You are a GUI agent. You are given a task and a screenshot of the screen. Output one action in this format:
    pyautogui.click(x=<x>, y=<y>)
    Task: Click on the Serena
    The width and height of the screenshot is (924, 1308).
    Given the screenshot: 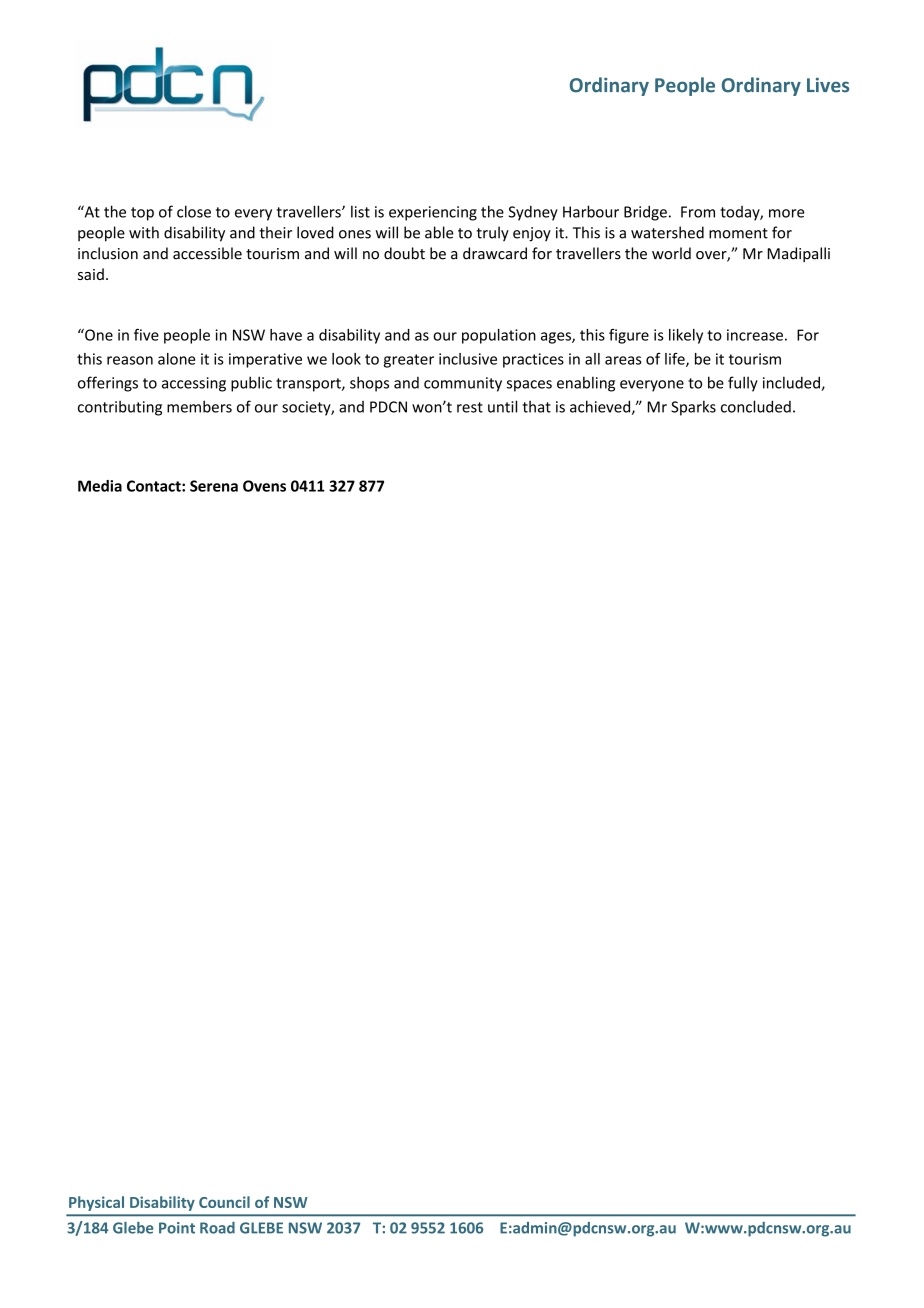 What is the action you would take?
    pyautogui.click(x=214, y=486)
